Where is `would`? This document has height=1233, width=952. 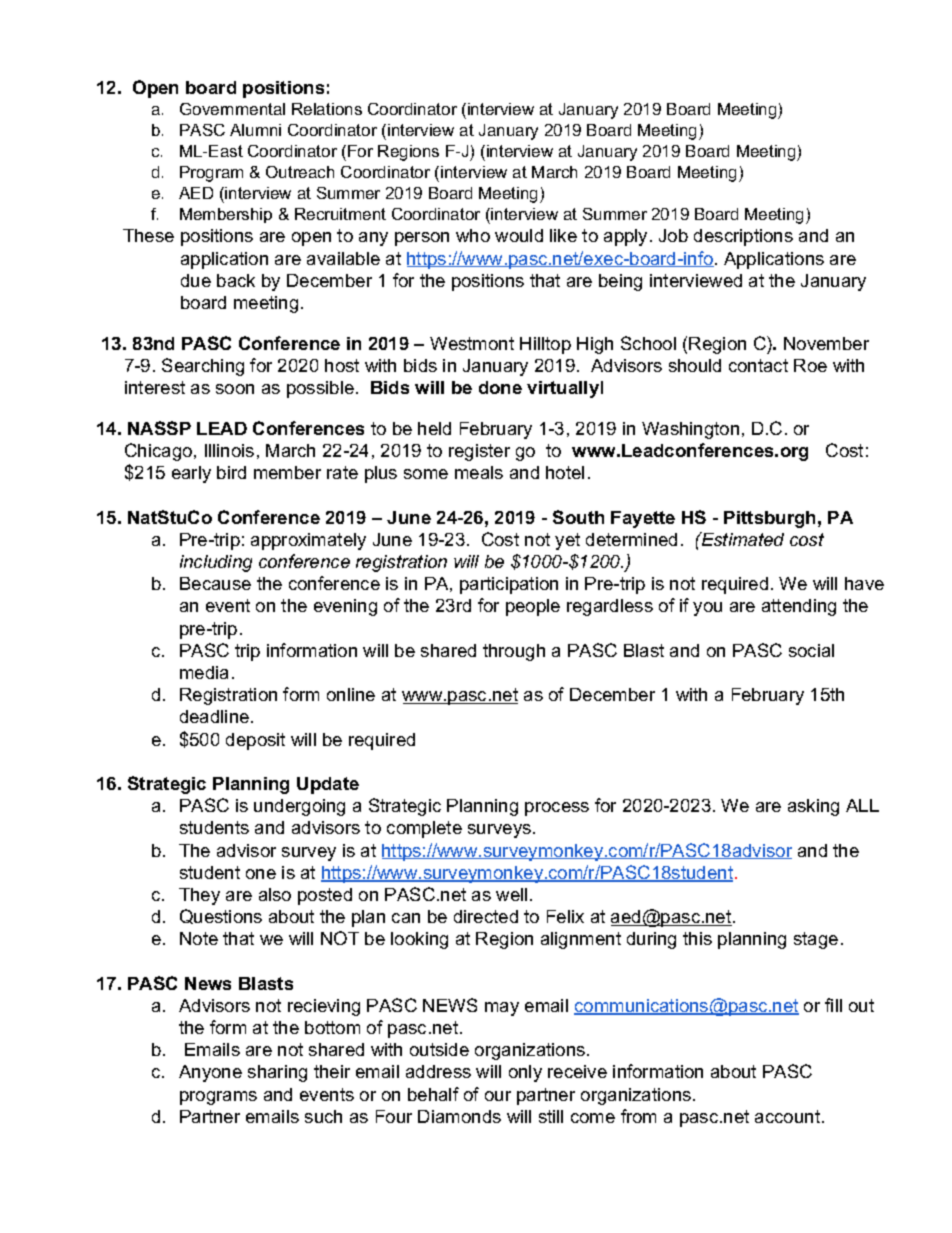
would is located at coordinates (519, 235).
